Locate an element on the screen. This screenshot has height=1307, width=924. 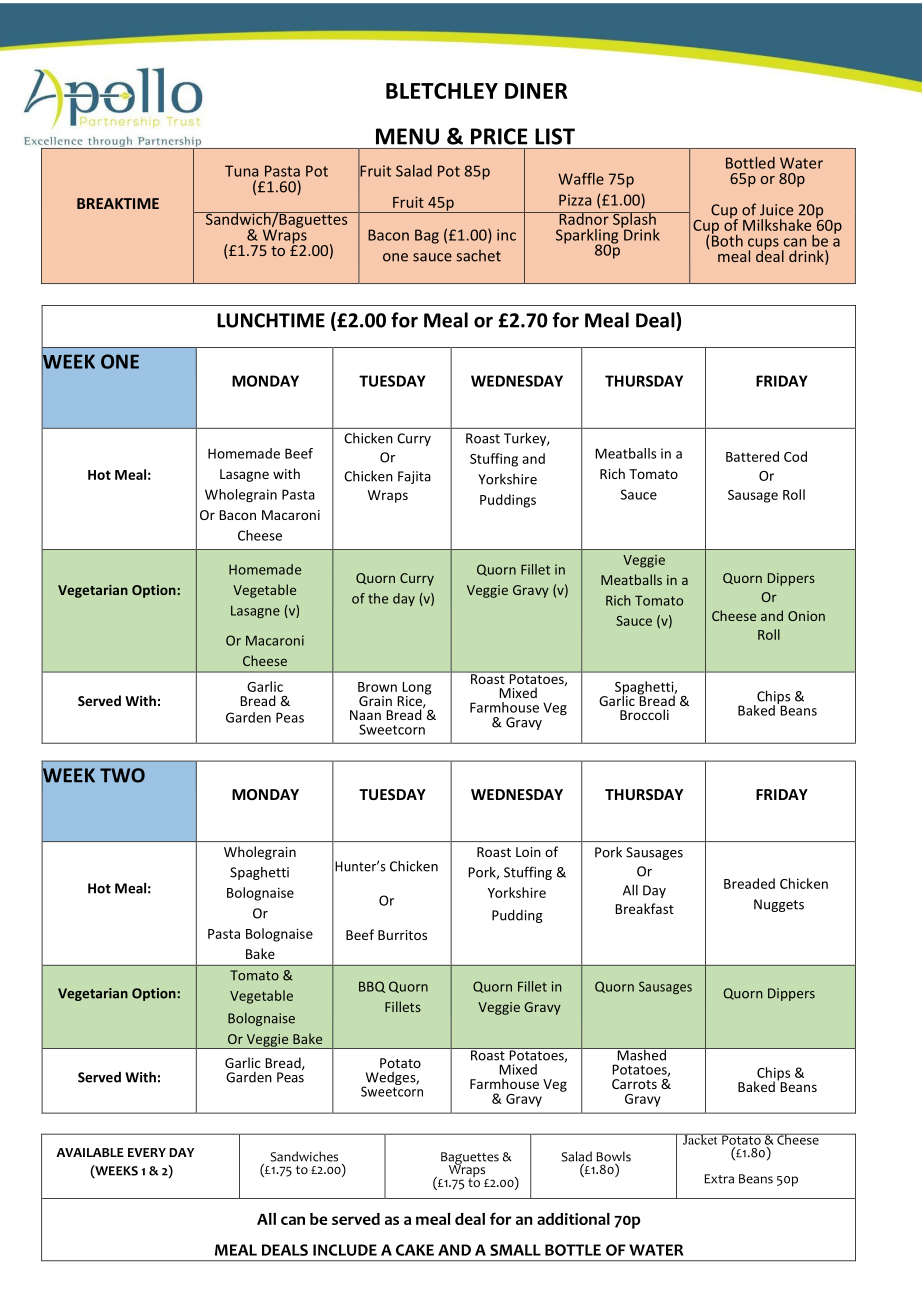
TWO is located at coordinates (122, 775).
